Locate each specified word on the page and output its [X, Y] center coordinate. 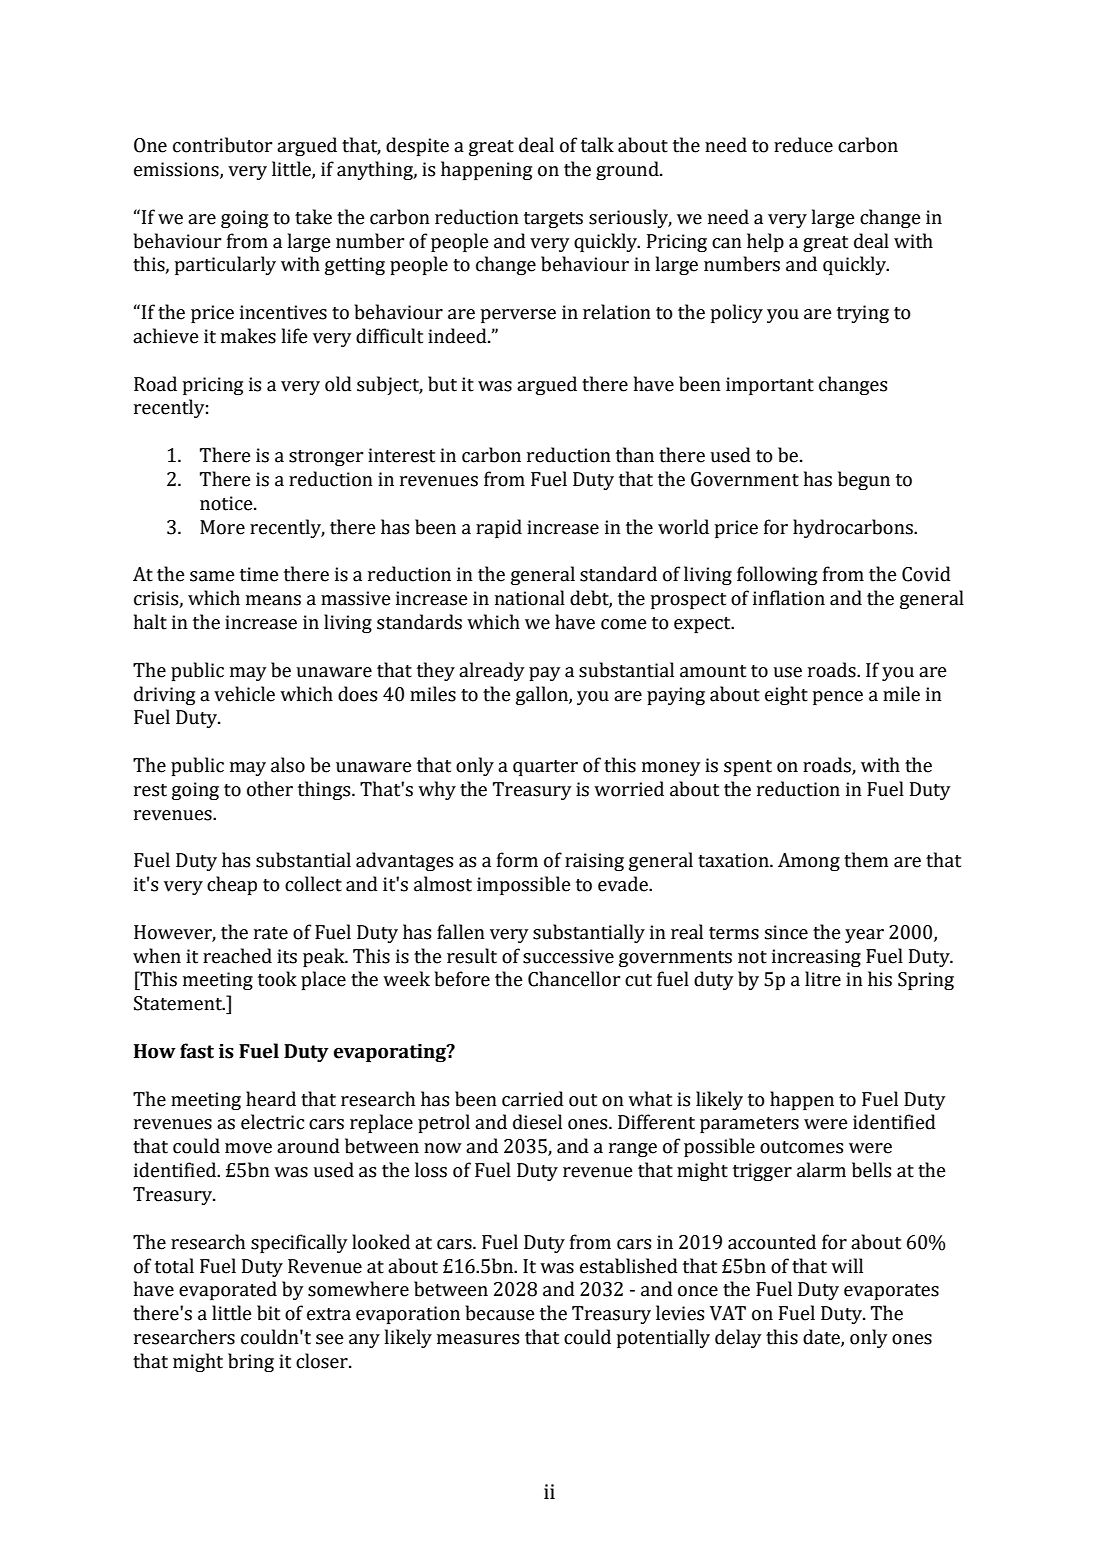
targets [553, 220]
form [517, 860]
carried [533, 1099]
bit [268, 1313]
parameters [749, 1125]
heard [271, 1099]
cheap [232, 885]
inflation [789, 598]
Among [809, 862]
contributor [223, 145]
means [273, 600]
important [770, 386]
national [530, 598]
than [635, 455]
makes [248, 336]
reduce [803, 145]
